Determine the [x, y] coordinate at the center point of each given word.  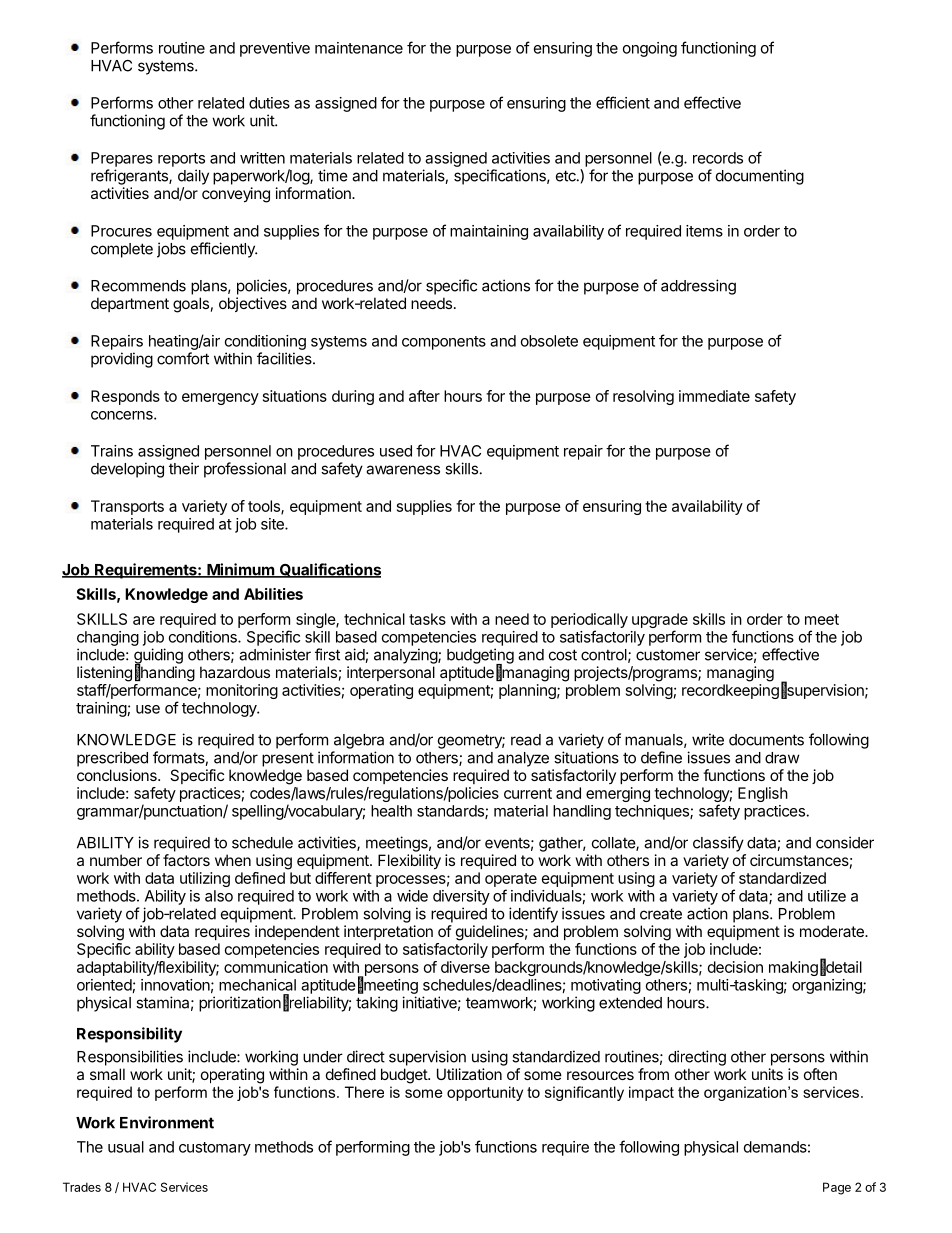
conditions [204, 637]
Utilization [469, 1074]
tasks [427, 619]
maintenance [359, 48]
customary [215, 1149]
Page [837, 1188]
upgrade [660, 622]
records [718, 158]
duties [269, 103]
